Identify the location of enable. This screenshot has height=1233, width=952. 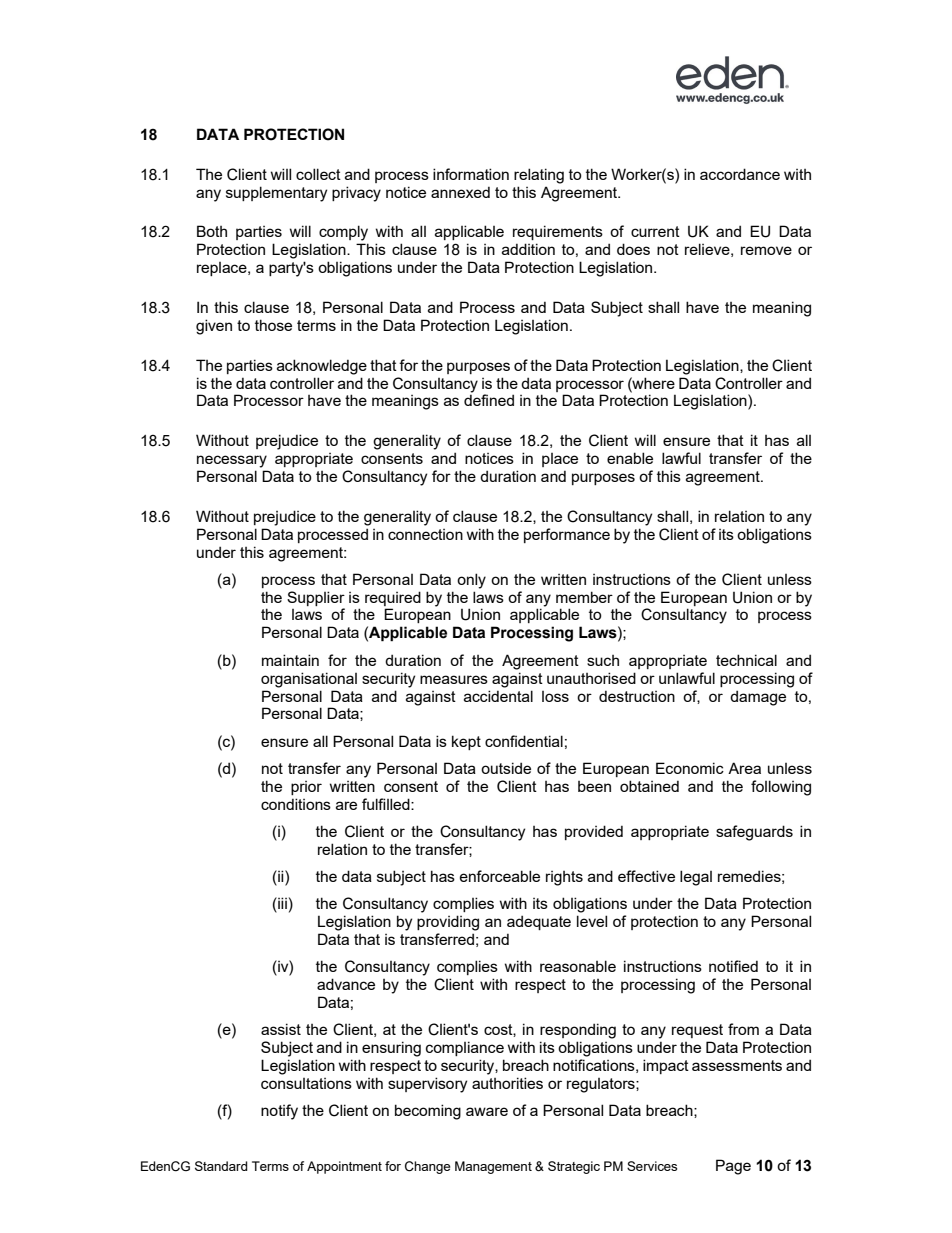
(630, 458).
